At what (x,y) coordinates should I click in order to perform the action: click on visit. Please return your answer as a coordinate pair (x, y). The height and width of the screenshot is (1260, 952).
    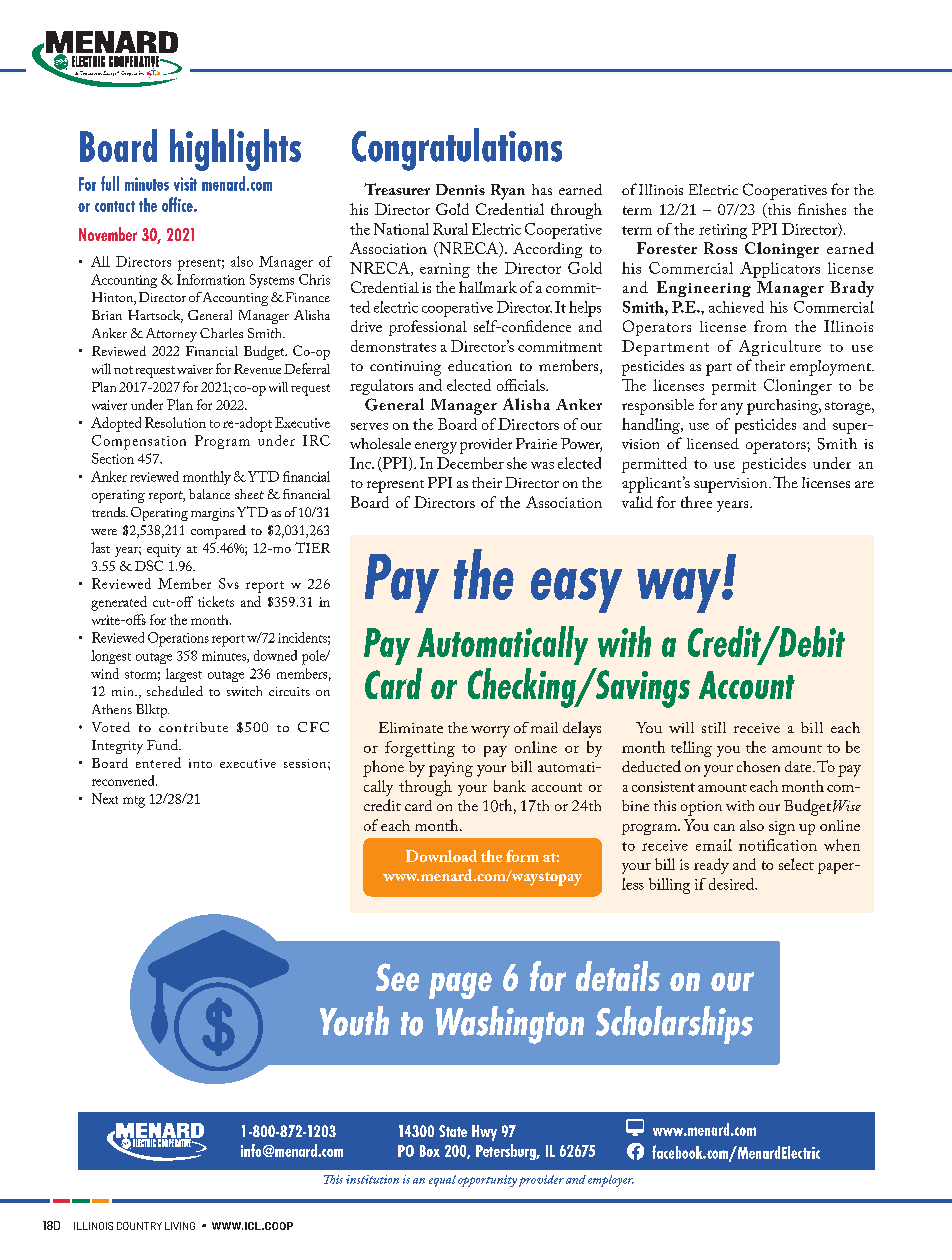
    Looking at the image, I should click on (185, 184).
